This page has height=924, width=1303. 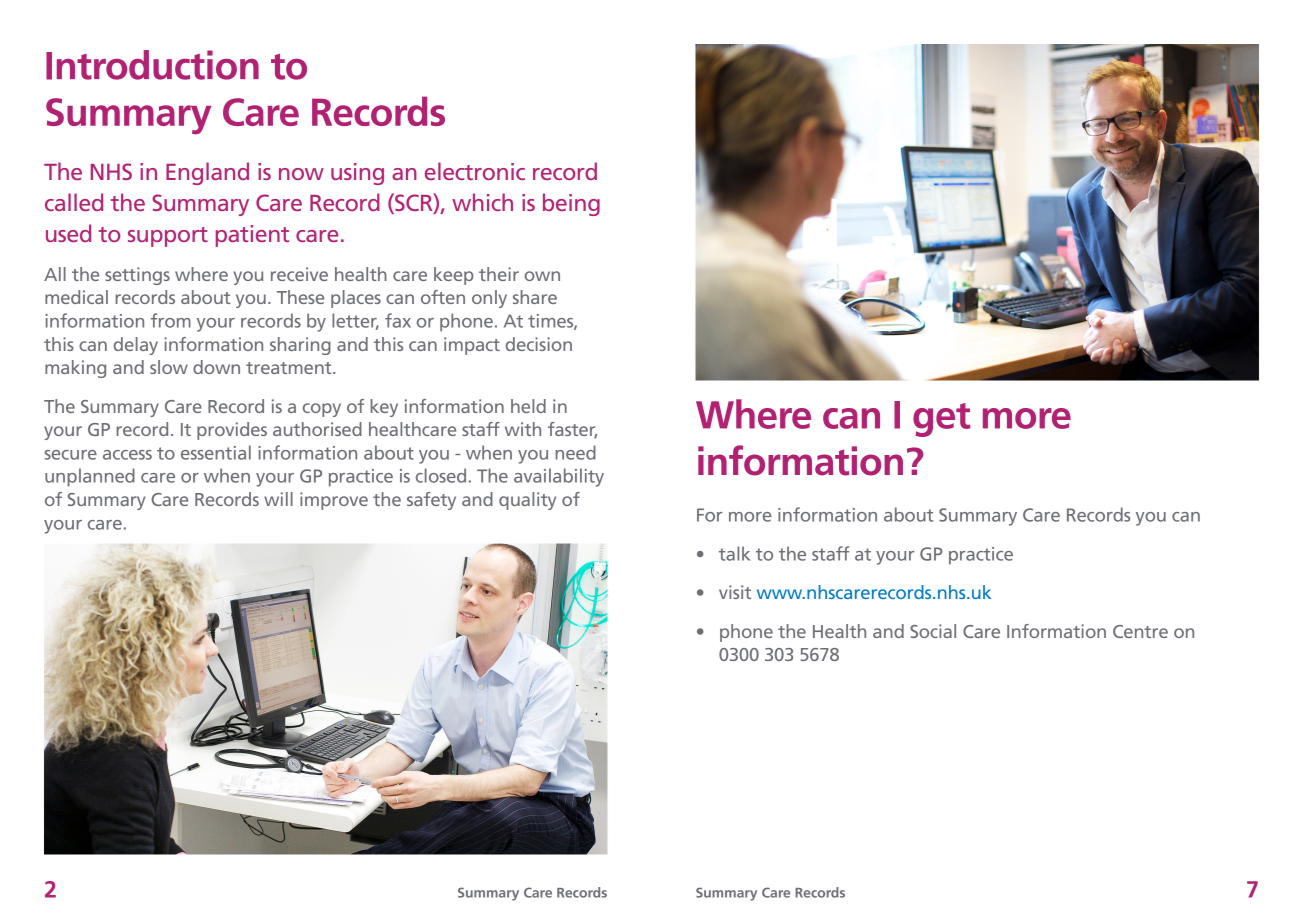 I want to click on get, so click(x=941, y=420).
